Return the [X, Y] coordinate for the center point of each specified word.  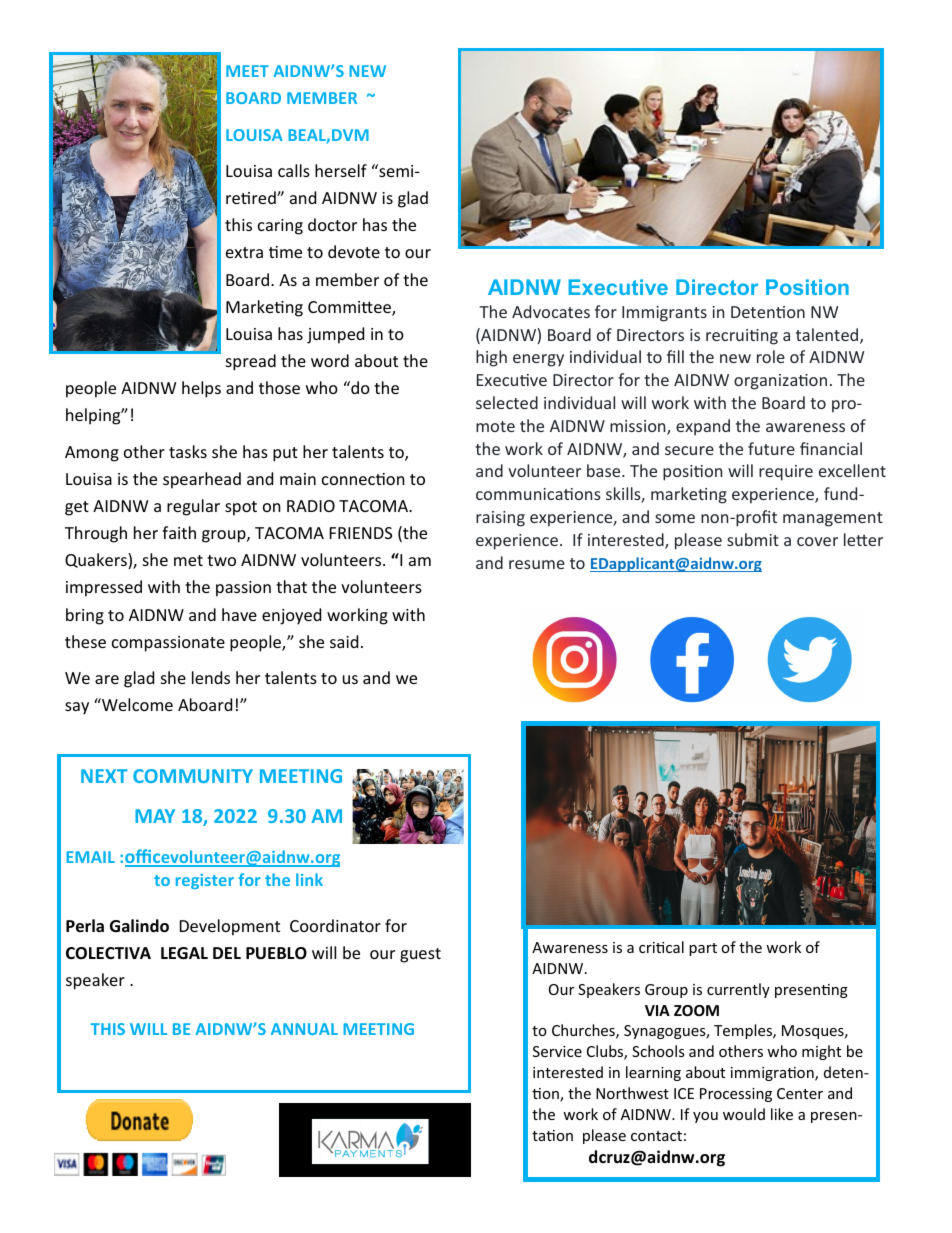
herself [341, 170]
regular [193, 507]
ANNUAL [304, 1029]
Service [557, 1051]
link [309, 879]
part [703, 949]
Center [800, 1093]
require [786, 473]
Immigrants [664, 314]
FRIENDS [361, 533]
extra [244, 252]
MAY [155, 816]
